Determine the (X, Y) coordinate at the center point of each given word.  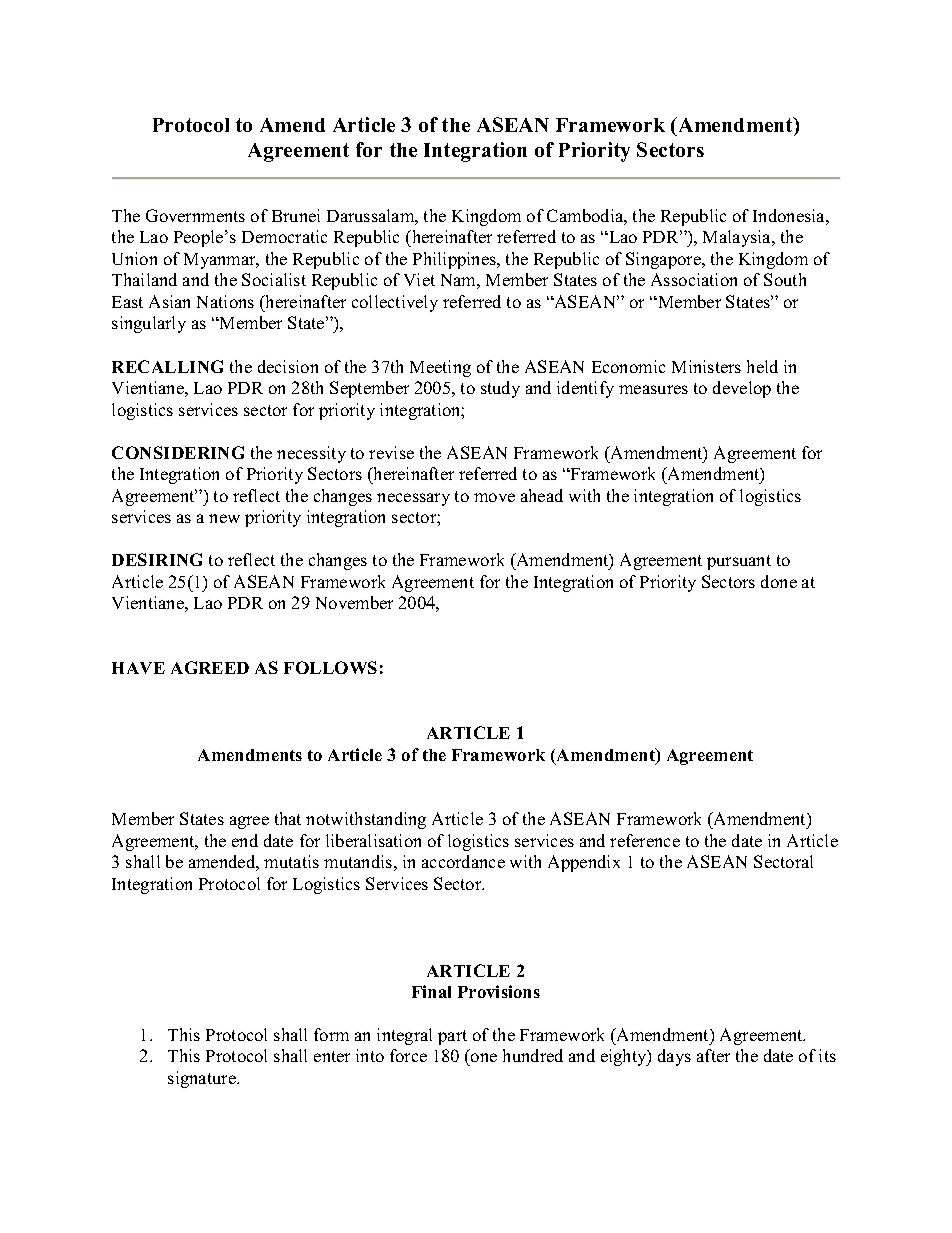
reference (645, 840)
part (452, 1037)
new (224, 518)
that (288, 818)
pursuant (739, 562)
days (674, 1057)
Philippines (455, 260)
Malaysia (738, 238)
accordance (463, 861)
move (494, 497)
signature (203, 1079)
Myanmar (221, 261)
